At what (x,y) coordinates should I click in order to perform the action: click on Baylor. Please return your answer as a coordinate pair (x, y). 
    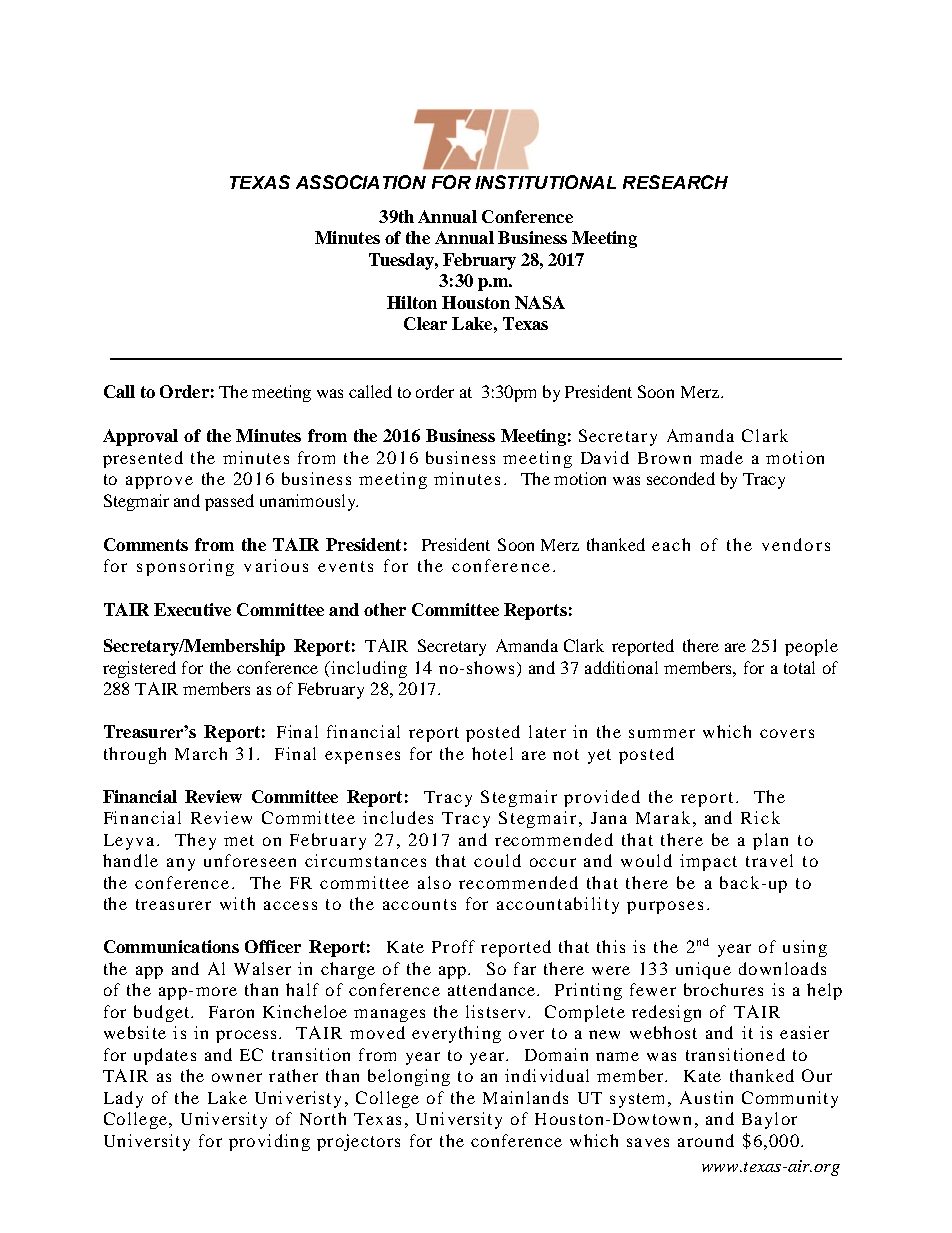
    Looking at the image, I should click on (769, 1120).
